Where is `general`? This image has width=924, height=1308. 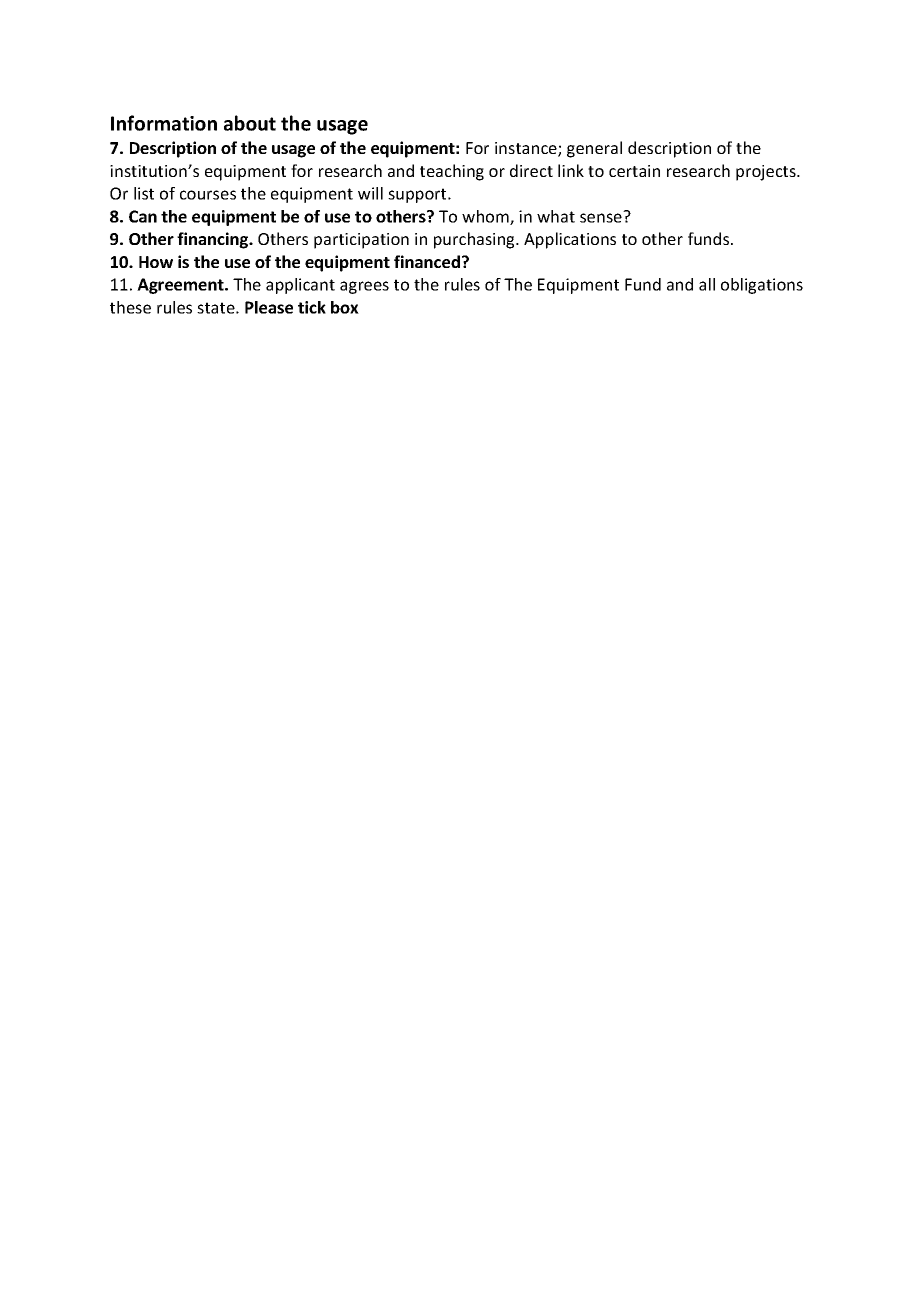
general is located at coordinates (594, 149).
